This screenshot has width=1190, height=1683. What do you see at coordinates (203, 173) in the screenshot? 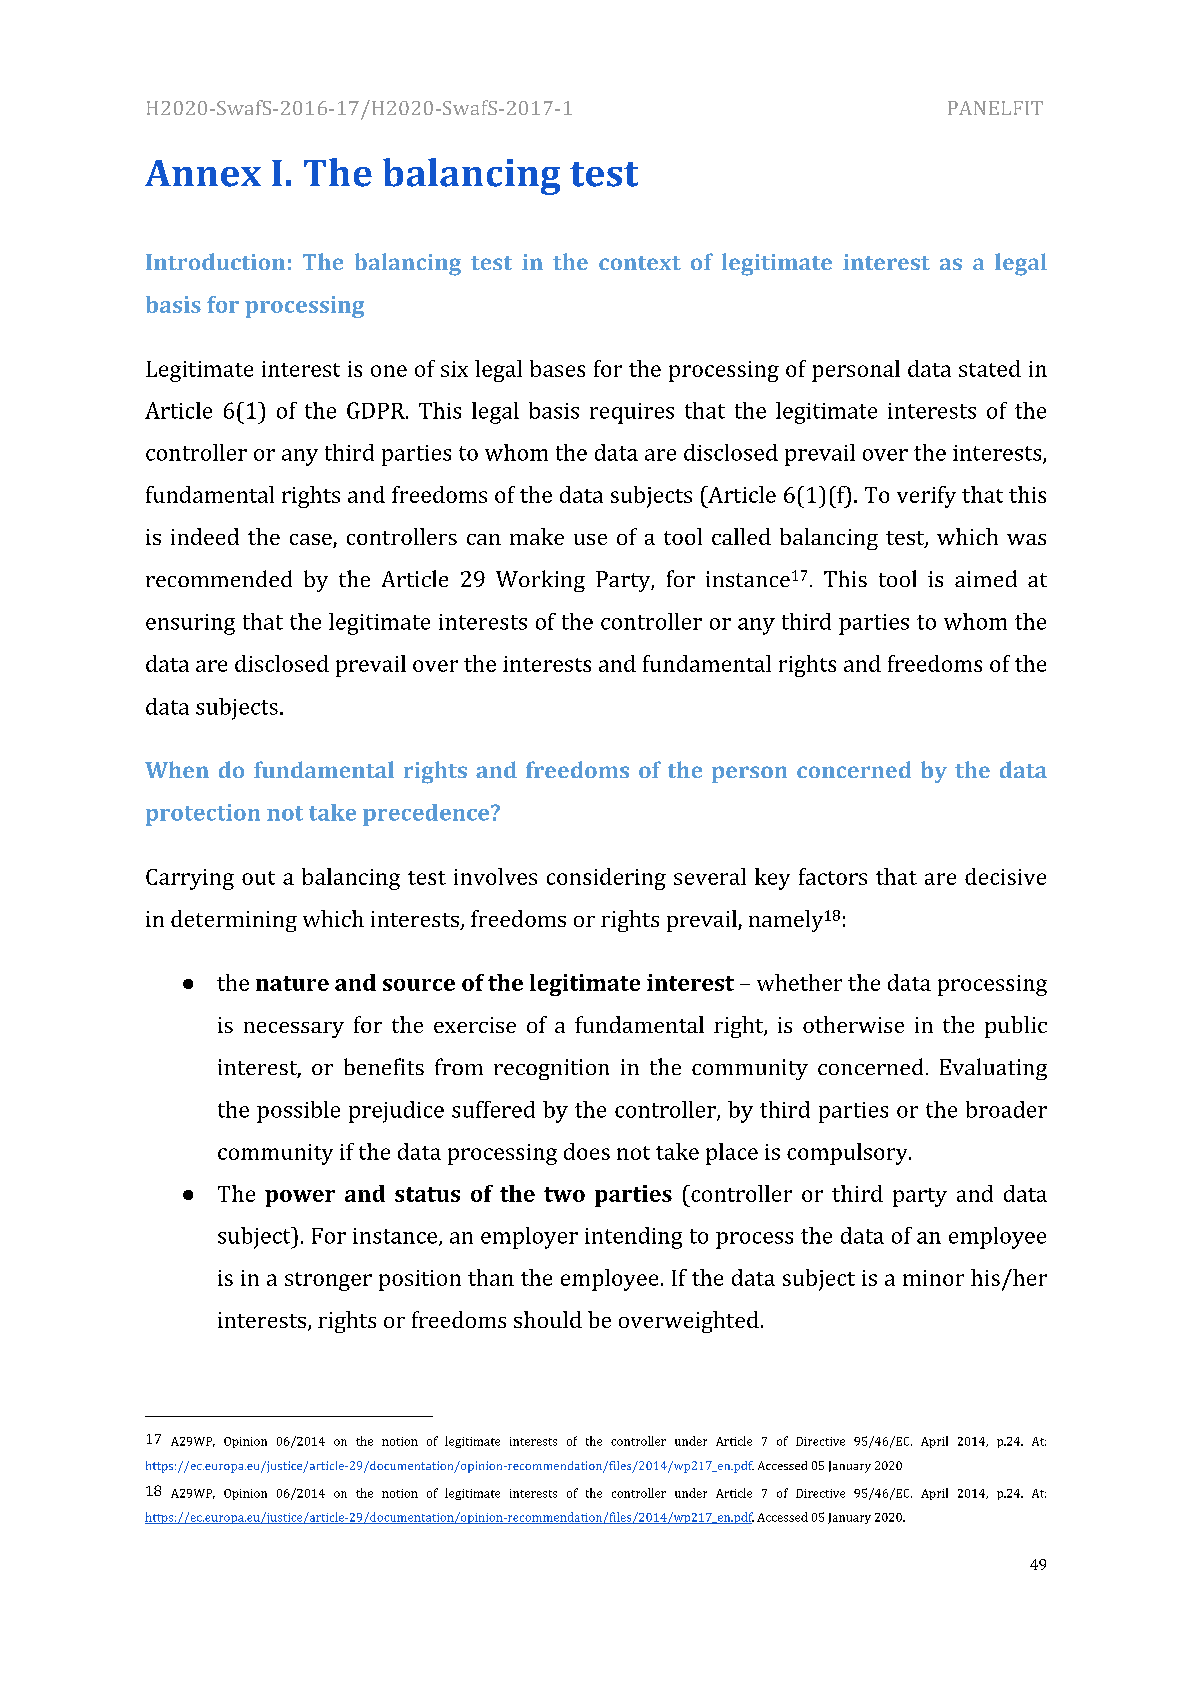
I see `Annex` at bounding box center [203, 173].
